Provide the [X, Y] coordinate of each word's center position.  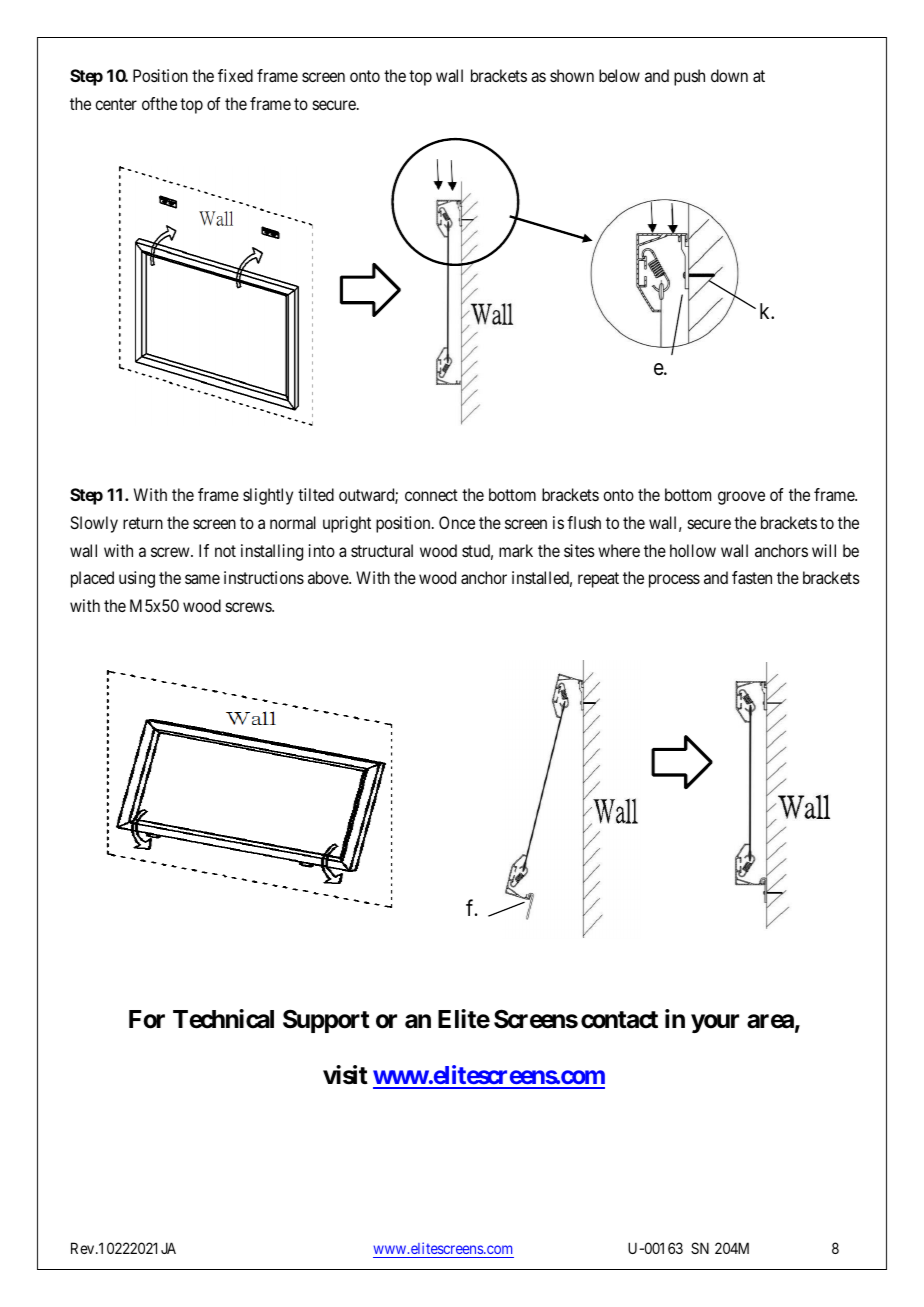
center [116, 104]
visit [345, 1075]
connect [431, 495]
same [202, 579]
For [147, 1019]
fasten [752, 577]
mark [516, 550]
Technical [223, 1019]
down [729, 75]
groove [741, 498]
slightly [268, 496]
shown [572, 75]
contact [619, 1020]
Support [326, 1021]
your [715, 1024]
